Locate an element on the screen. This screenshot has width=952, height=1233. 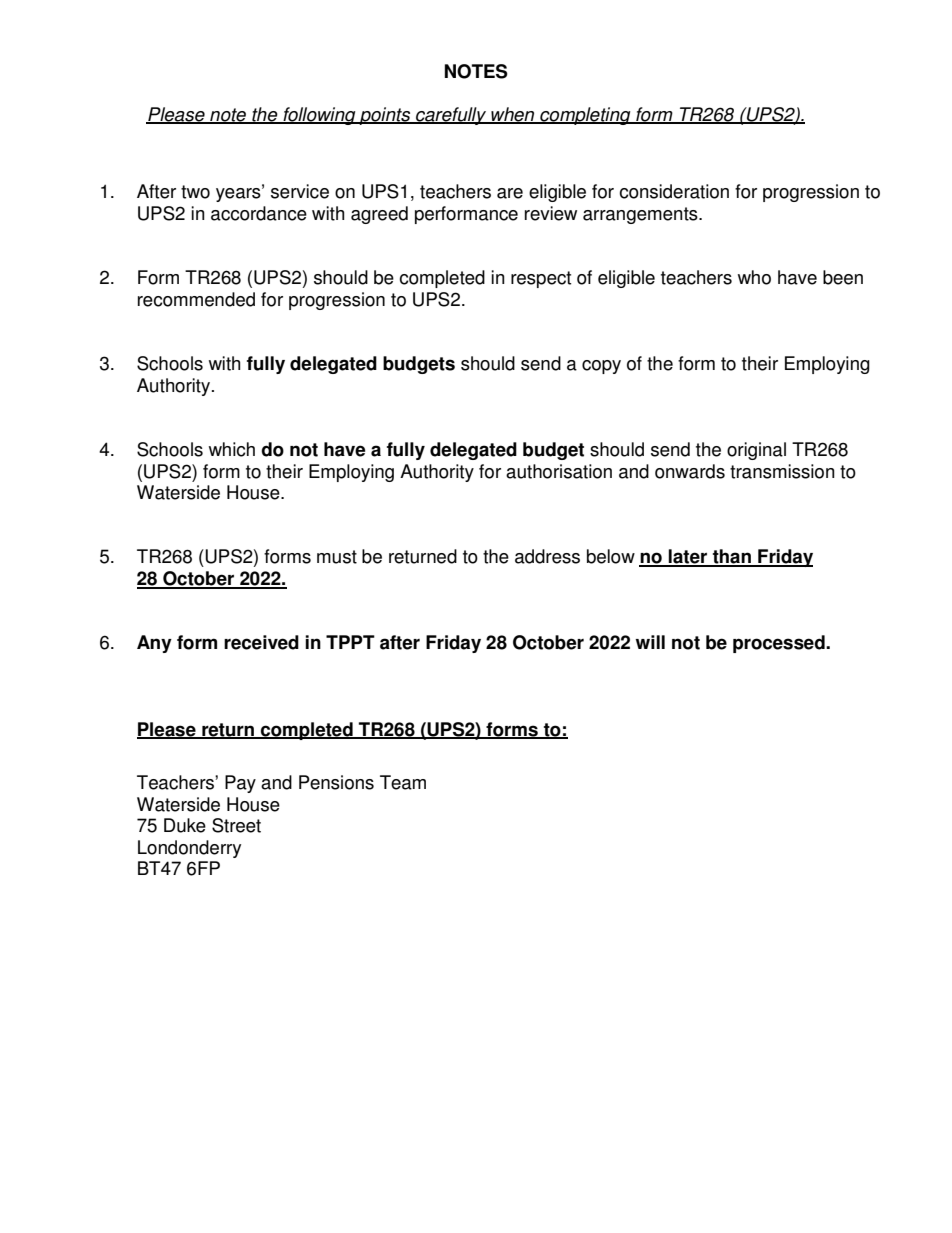
received is located at coordinates (261, 642).
